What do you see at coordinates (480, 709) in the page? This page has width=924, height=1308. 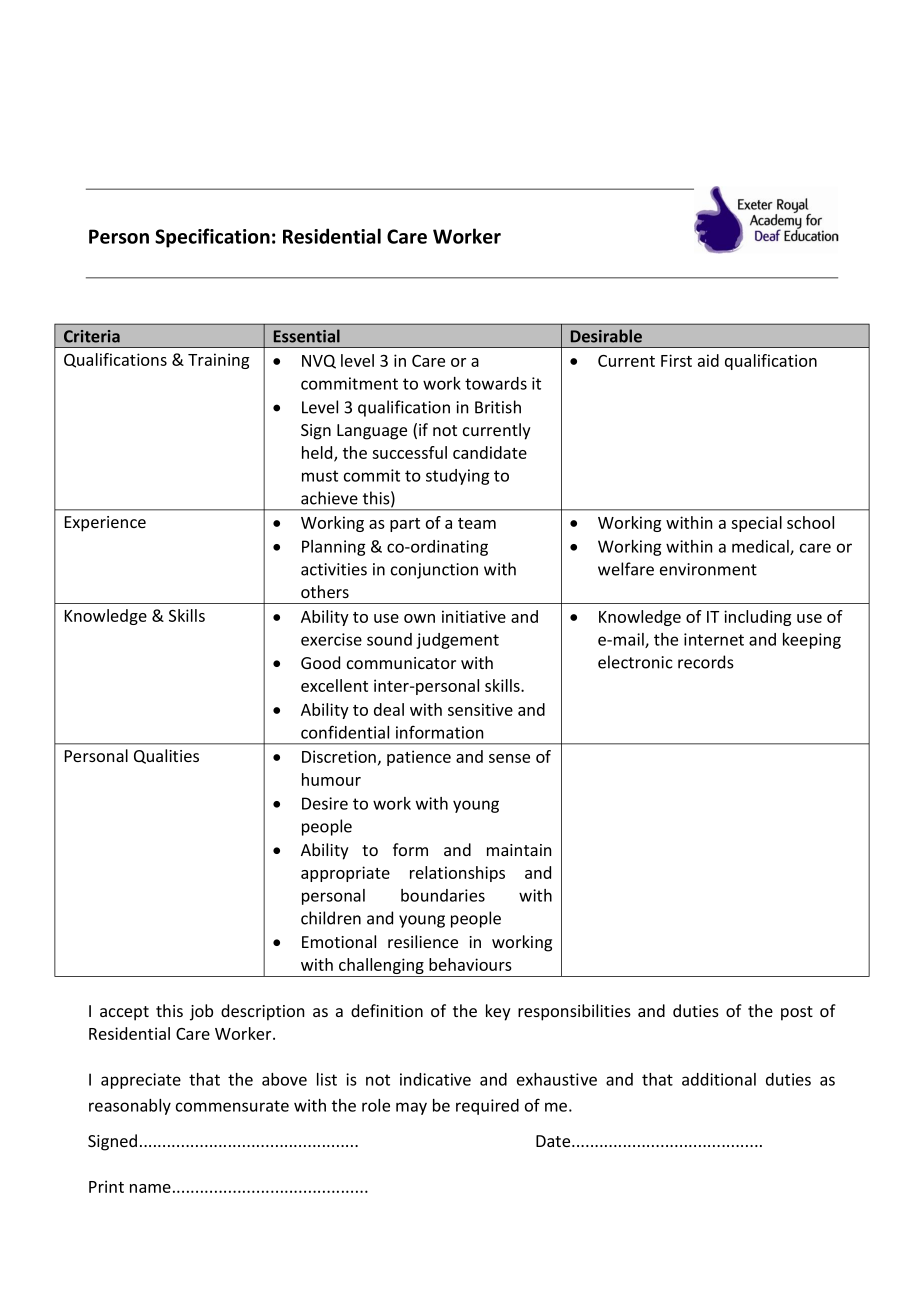 I see `sensitive` at bounding box center [480, 709].
